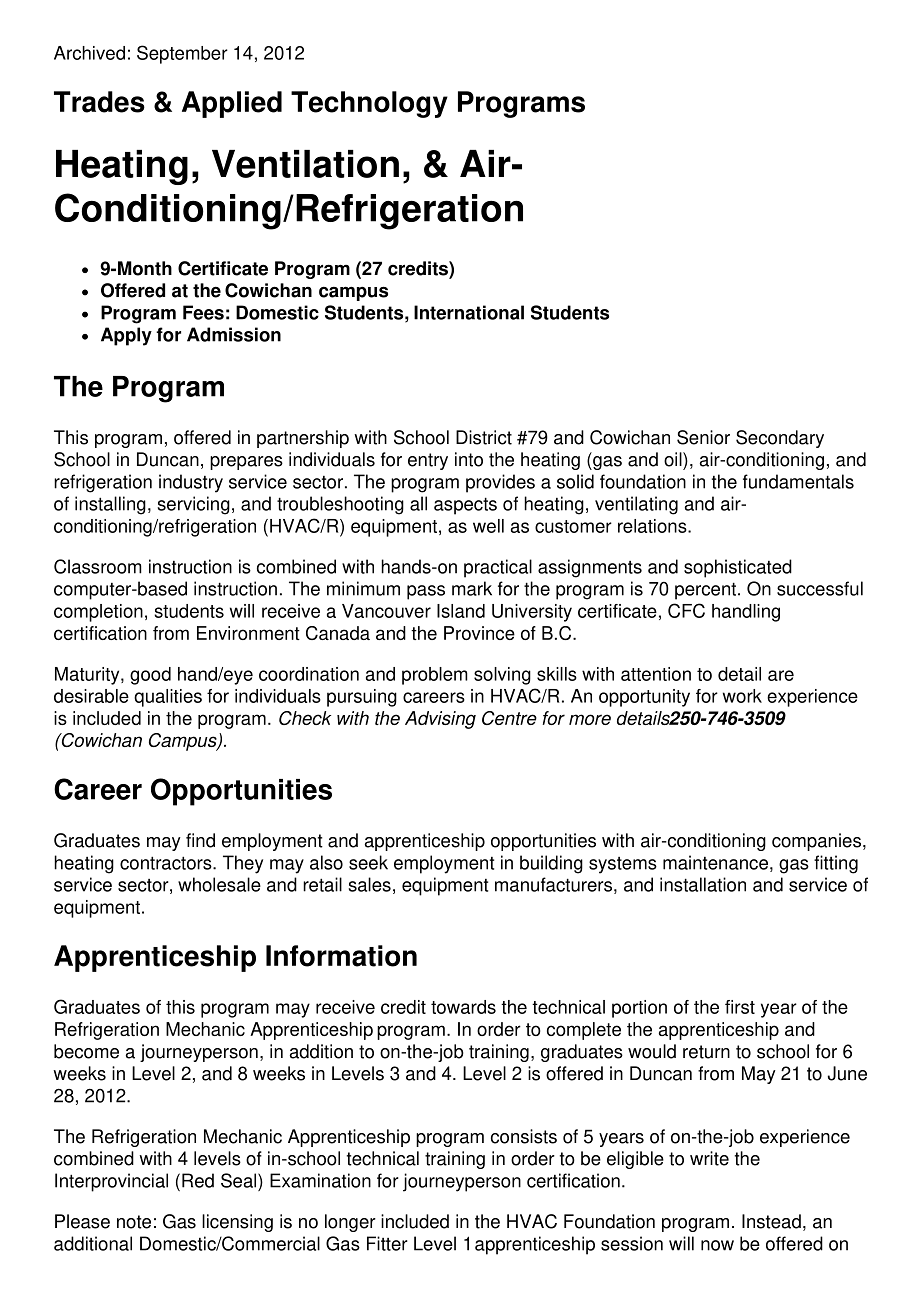 The image size is (924, 1308). Describe the element at coordinates (738, 568) in the screenshot. I see `sophisticated` at that location.
